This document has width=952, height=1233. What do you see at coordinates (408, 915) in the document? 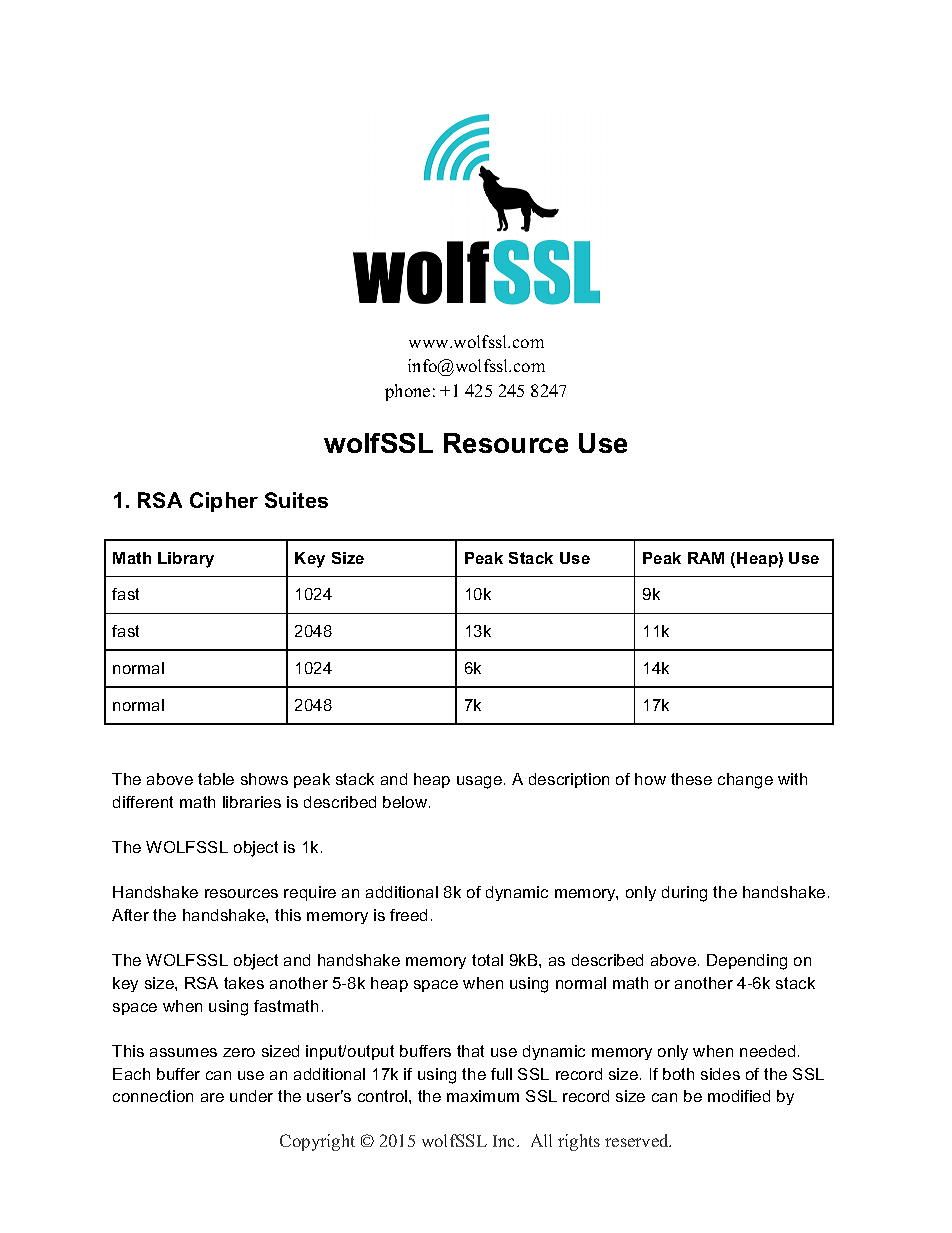
I see `freed` at bounding box center [408, 915].
